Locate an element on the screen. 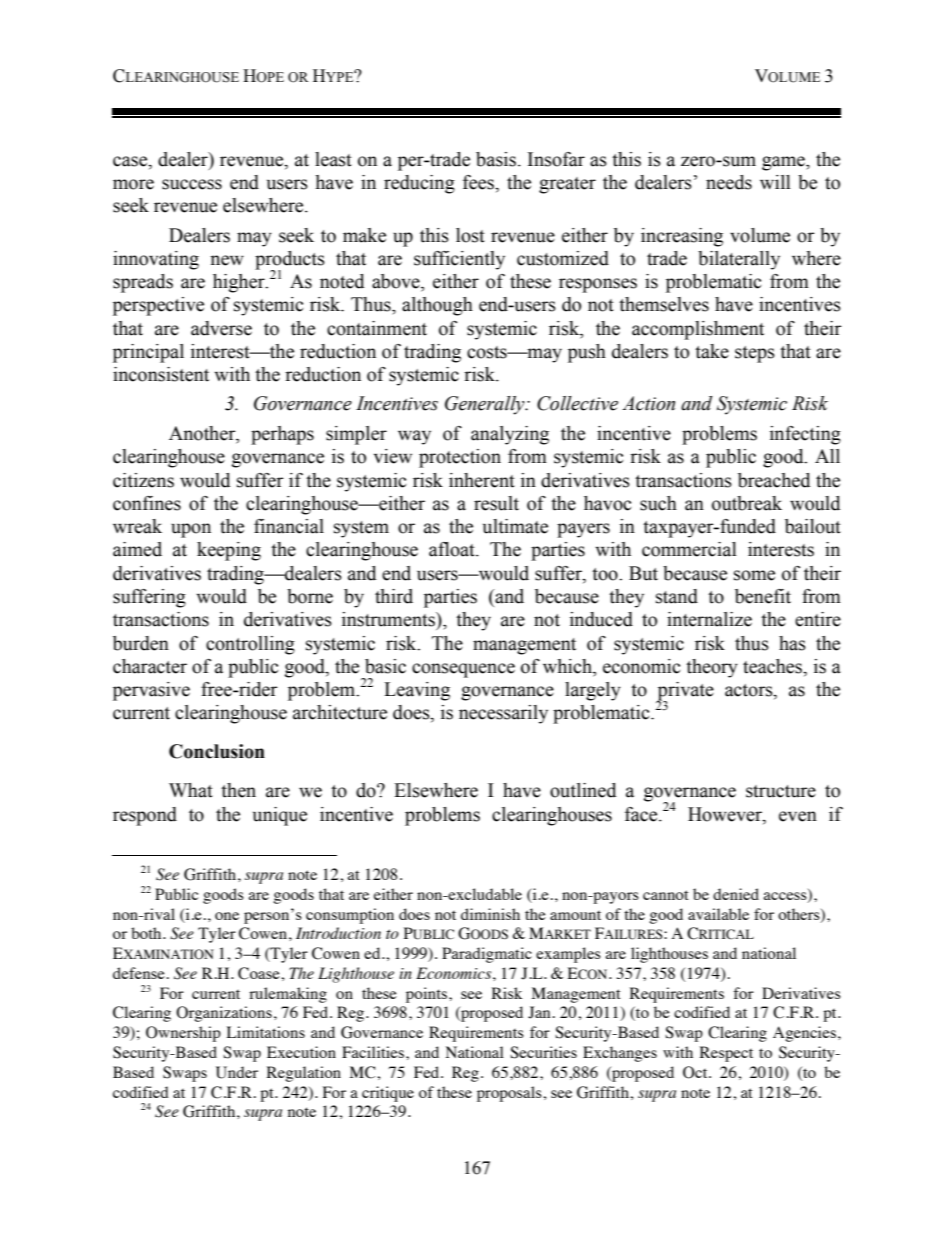 Image resolution: width=952 pixels, height=1233 pixels. fees is located at coordinates (479, 182).
